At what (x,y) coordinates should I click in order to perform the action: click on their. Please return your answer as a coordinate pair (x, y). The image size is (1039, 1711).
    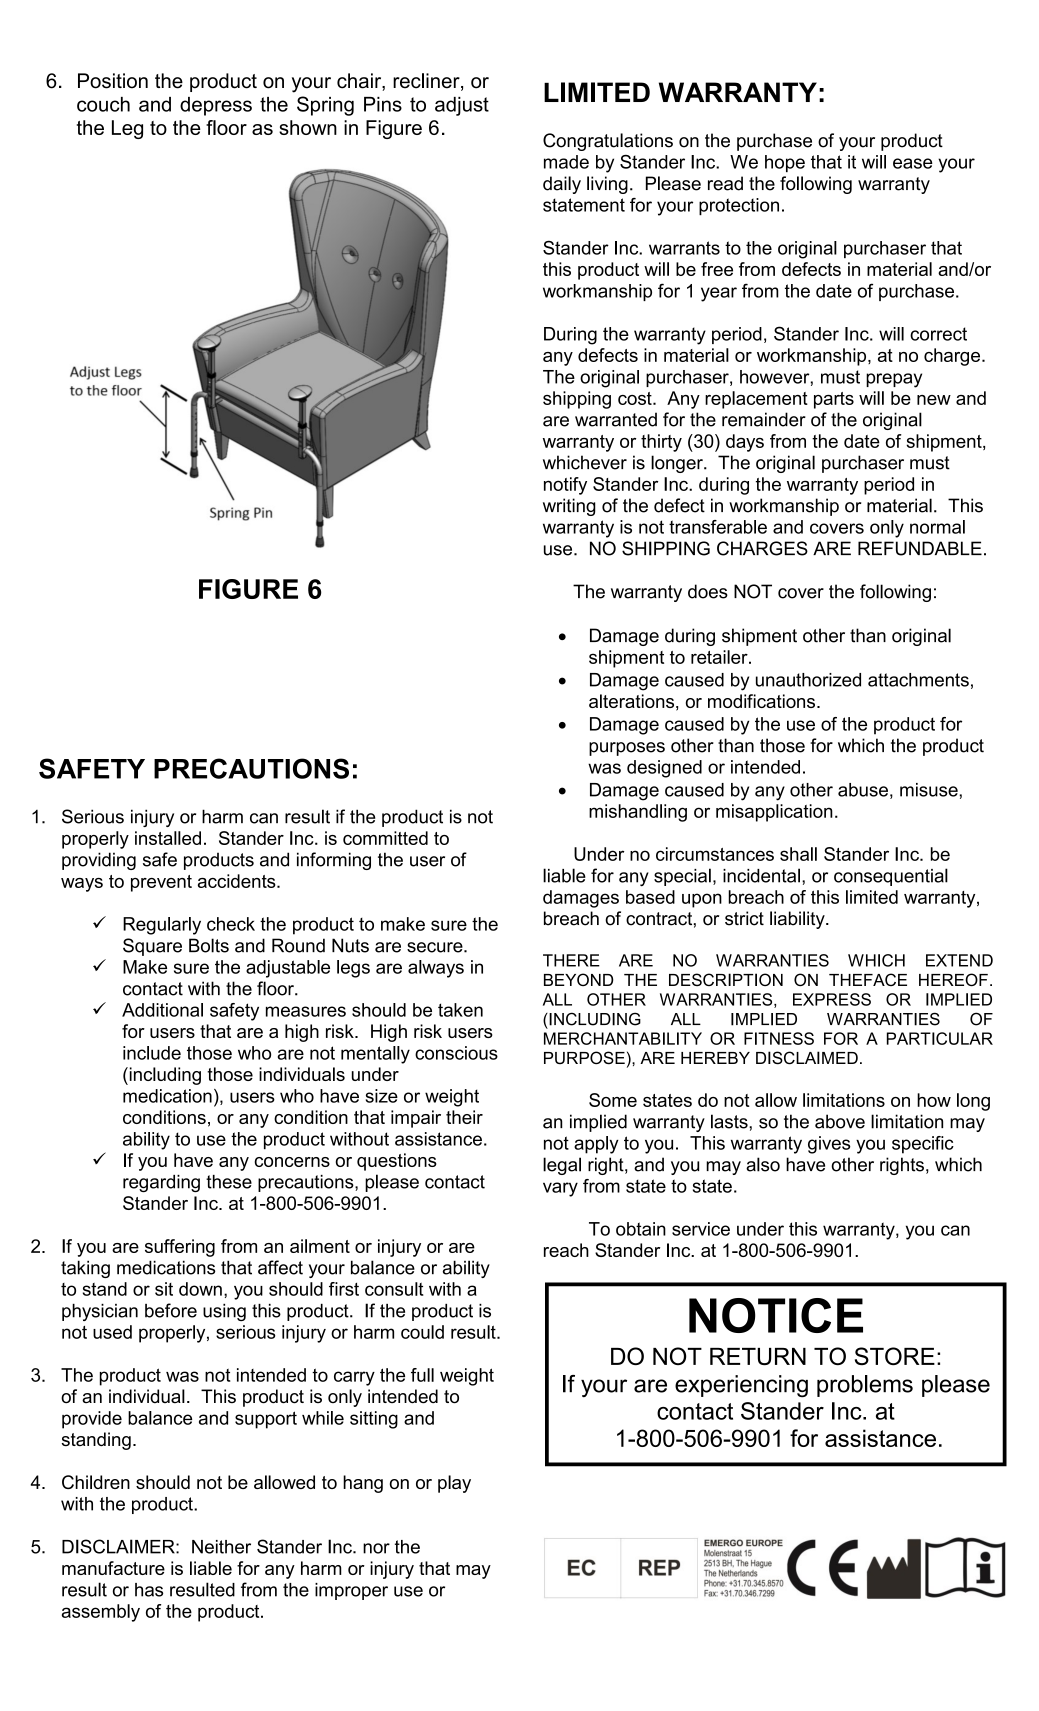
    Looking at the image, I should click on (464, 1117).
